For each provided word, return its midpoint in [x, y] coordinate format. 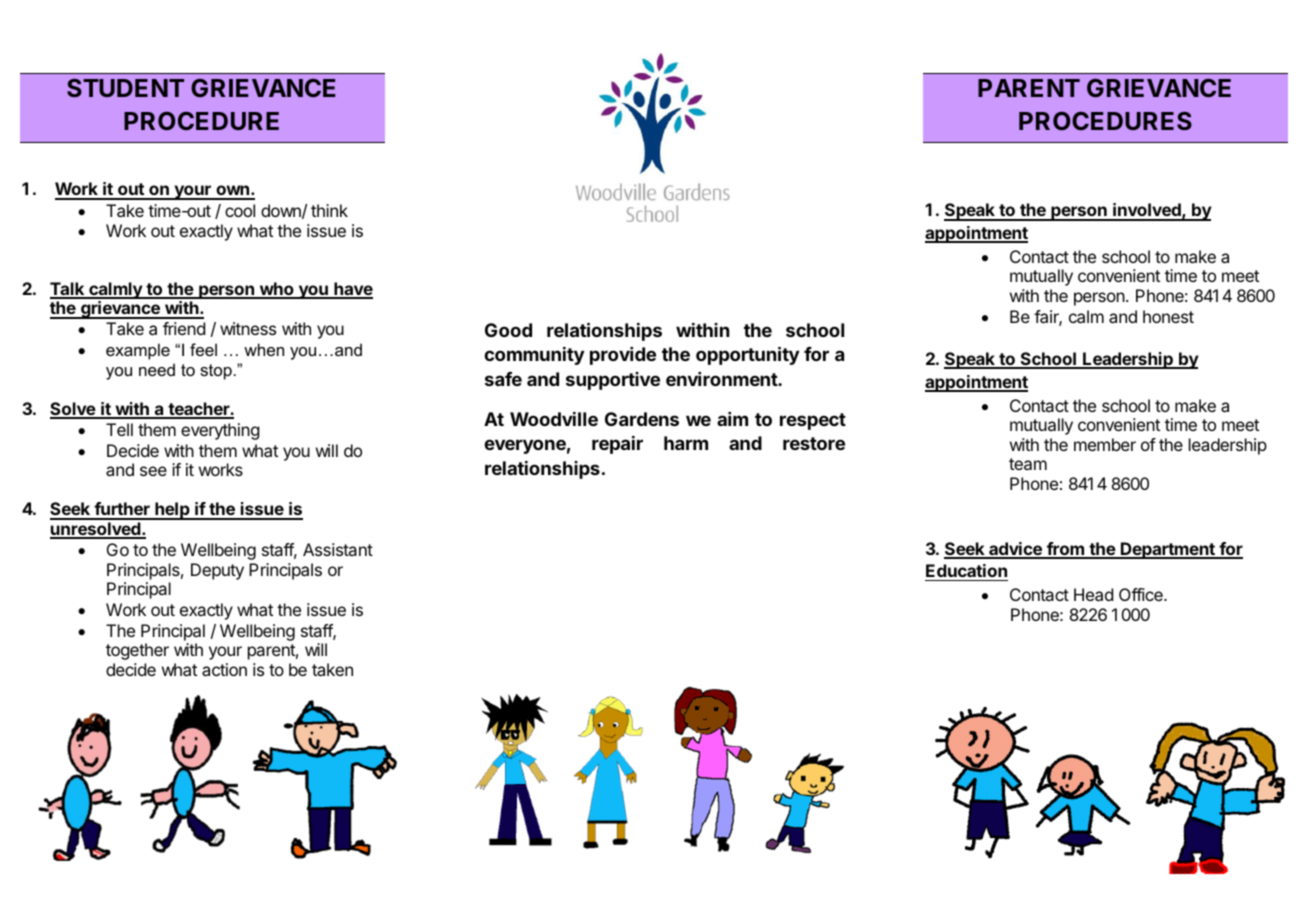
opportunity [747, 355]
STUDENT [125, 88]
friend [184, 328]
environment [722, 379]
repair [617, 445]
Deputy [217, 571]
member [1105, 444]
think [329, 210]
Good [508, 330]
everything [220, 431]
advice [1015, 550]
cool [240, 210]
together [137, 651]
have [352, 290]
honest [1168, 316]
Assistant [338, 549]
